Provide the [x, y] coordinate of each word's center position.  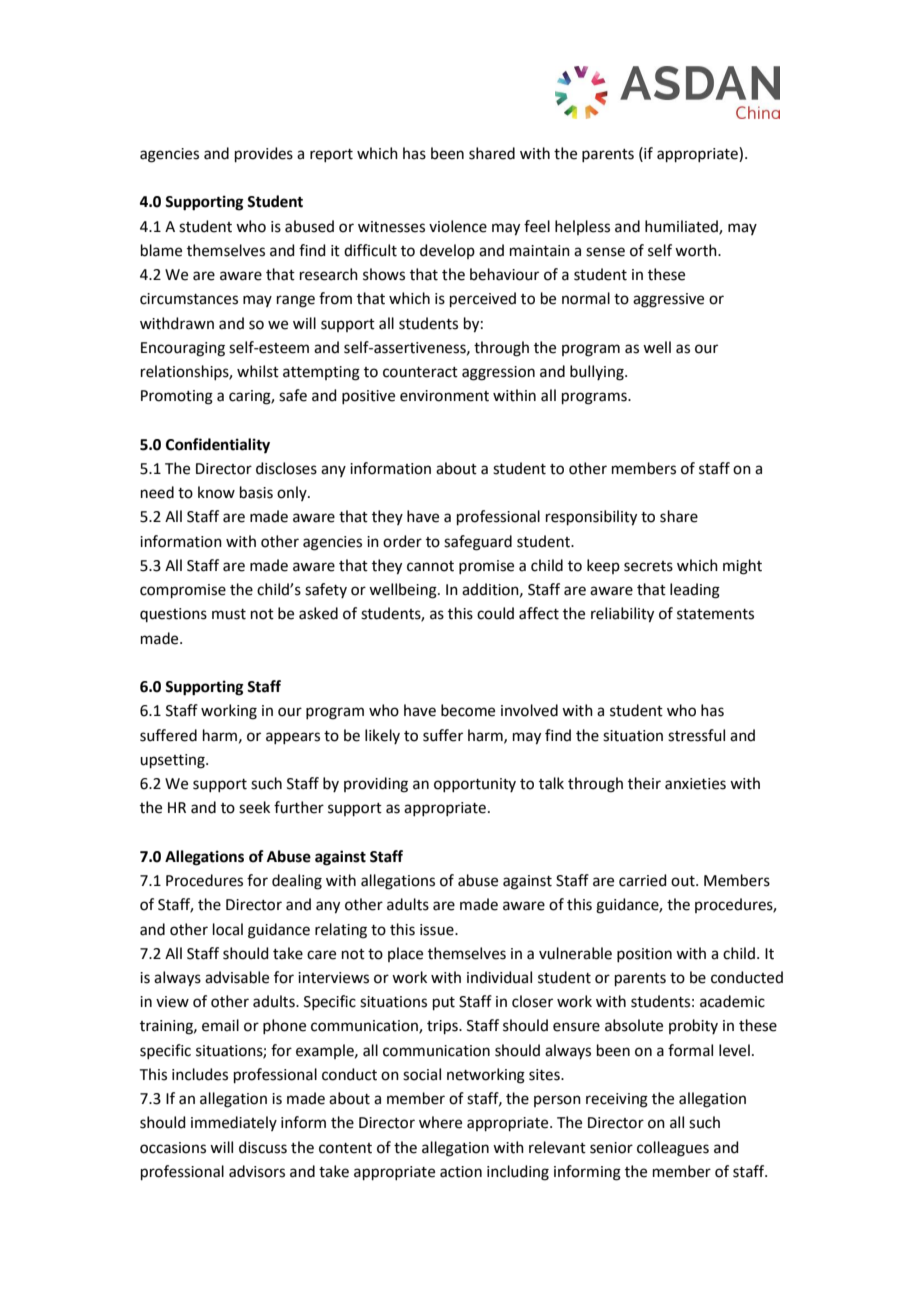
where [440, 1122]
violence [458, 226]
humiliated [682, 227]
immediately [234, 1123]
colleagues [673, 1149]
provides [264, 154]
